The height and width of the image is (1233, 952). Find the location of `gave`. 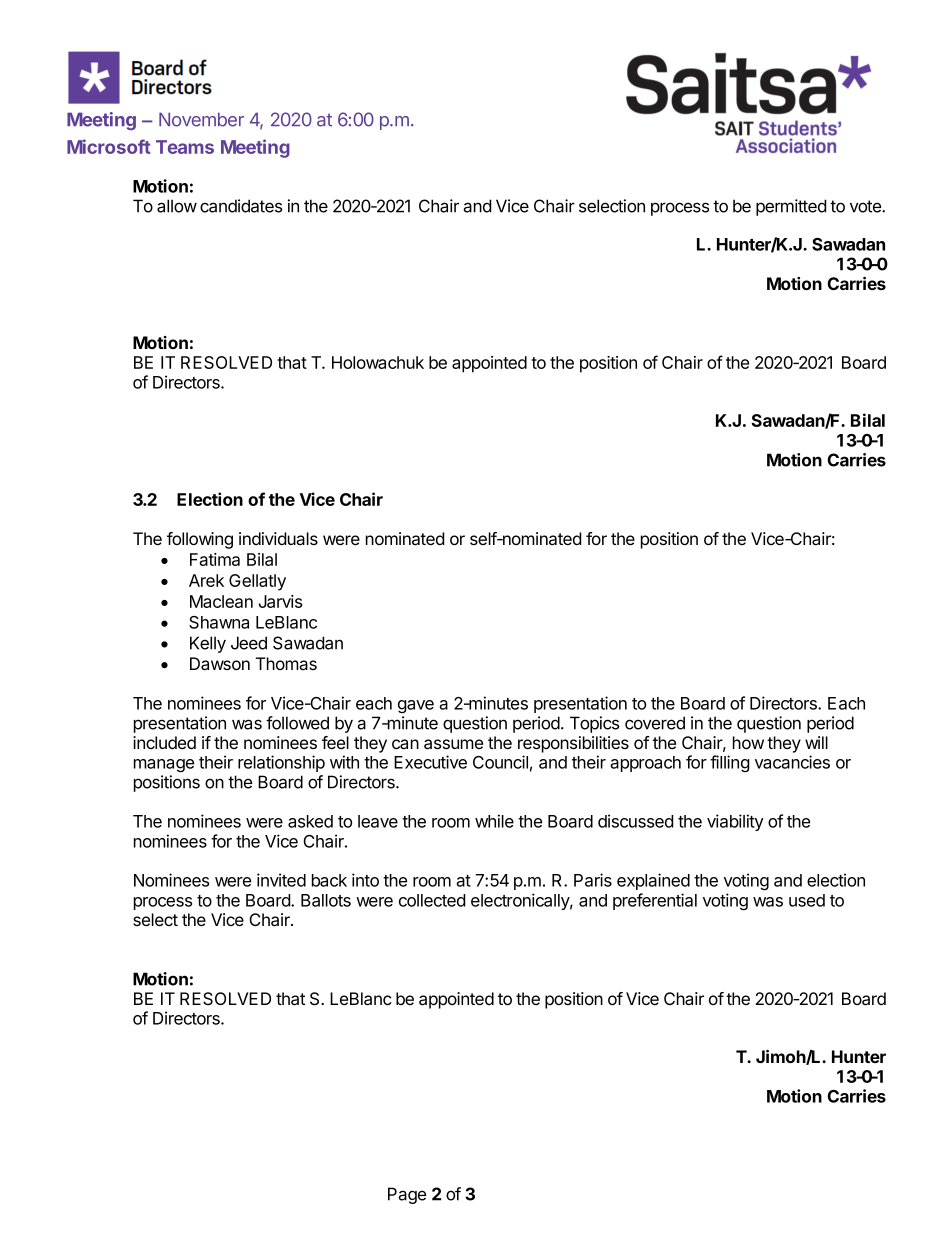

gave is located at coordinates (416, 706).
